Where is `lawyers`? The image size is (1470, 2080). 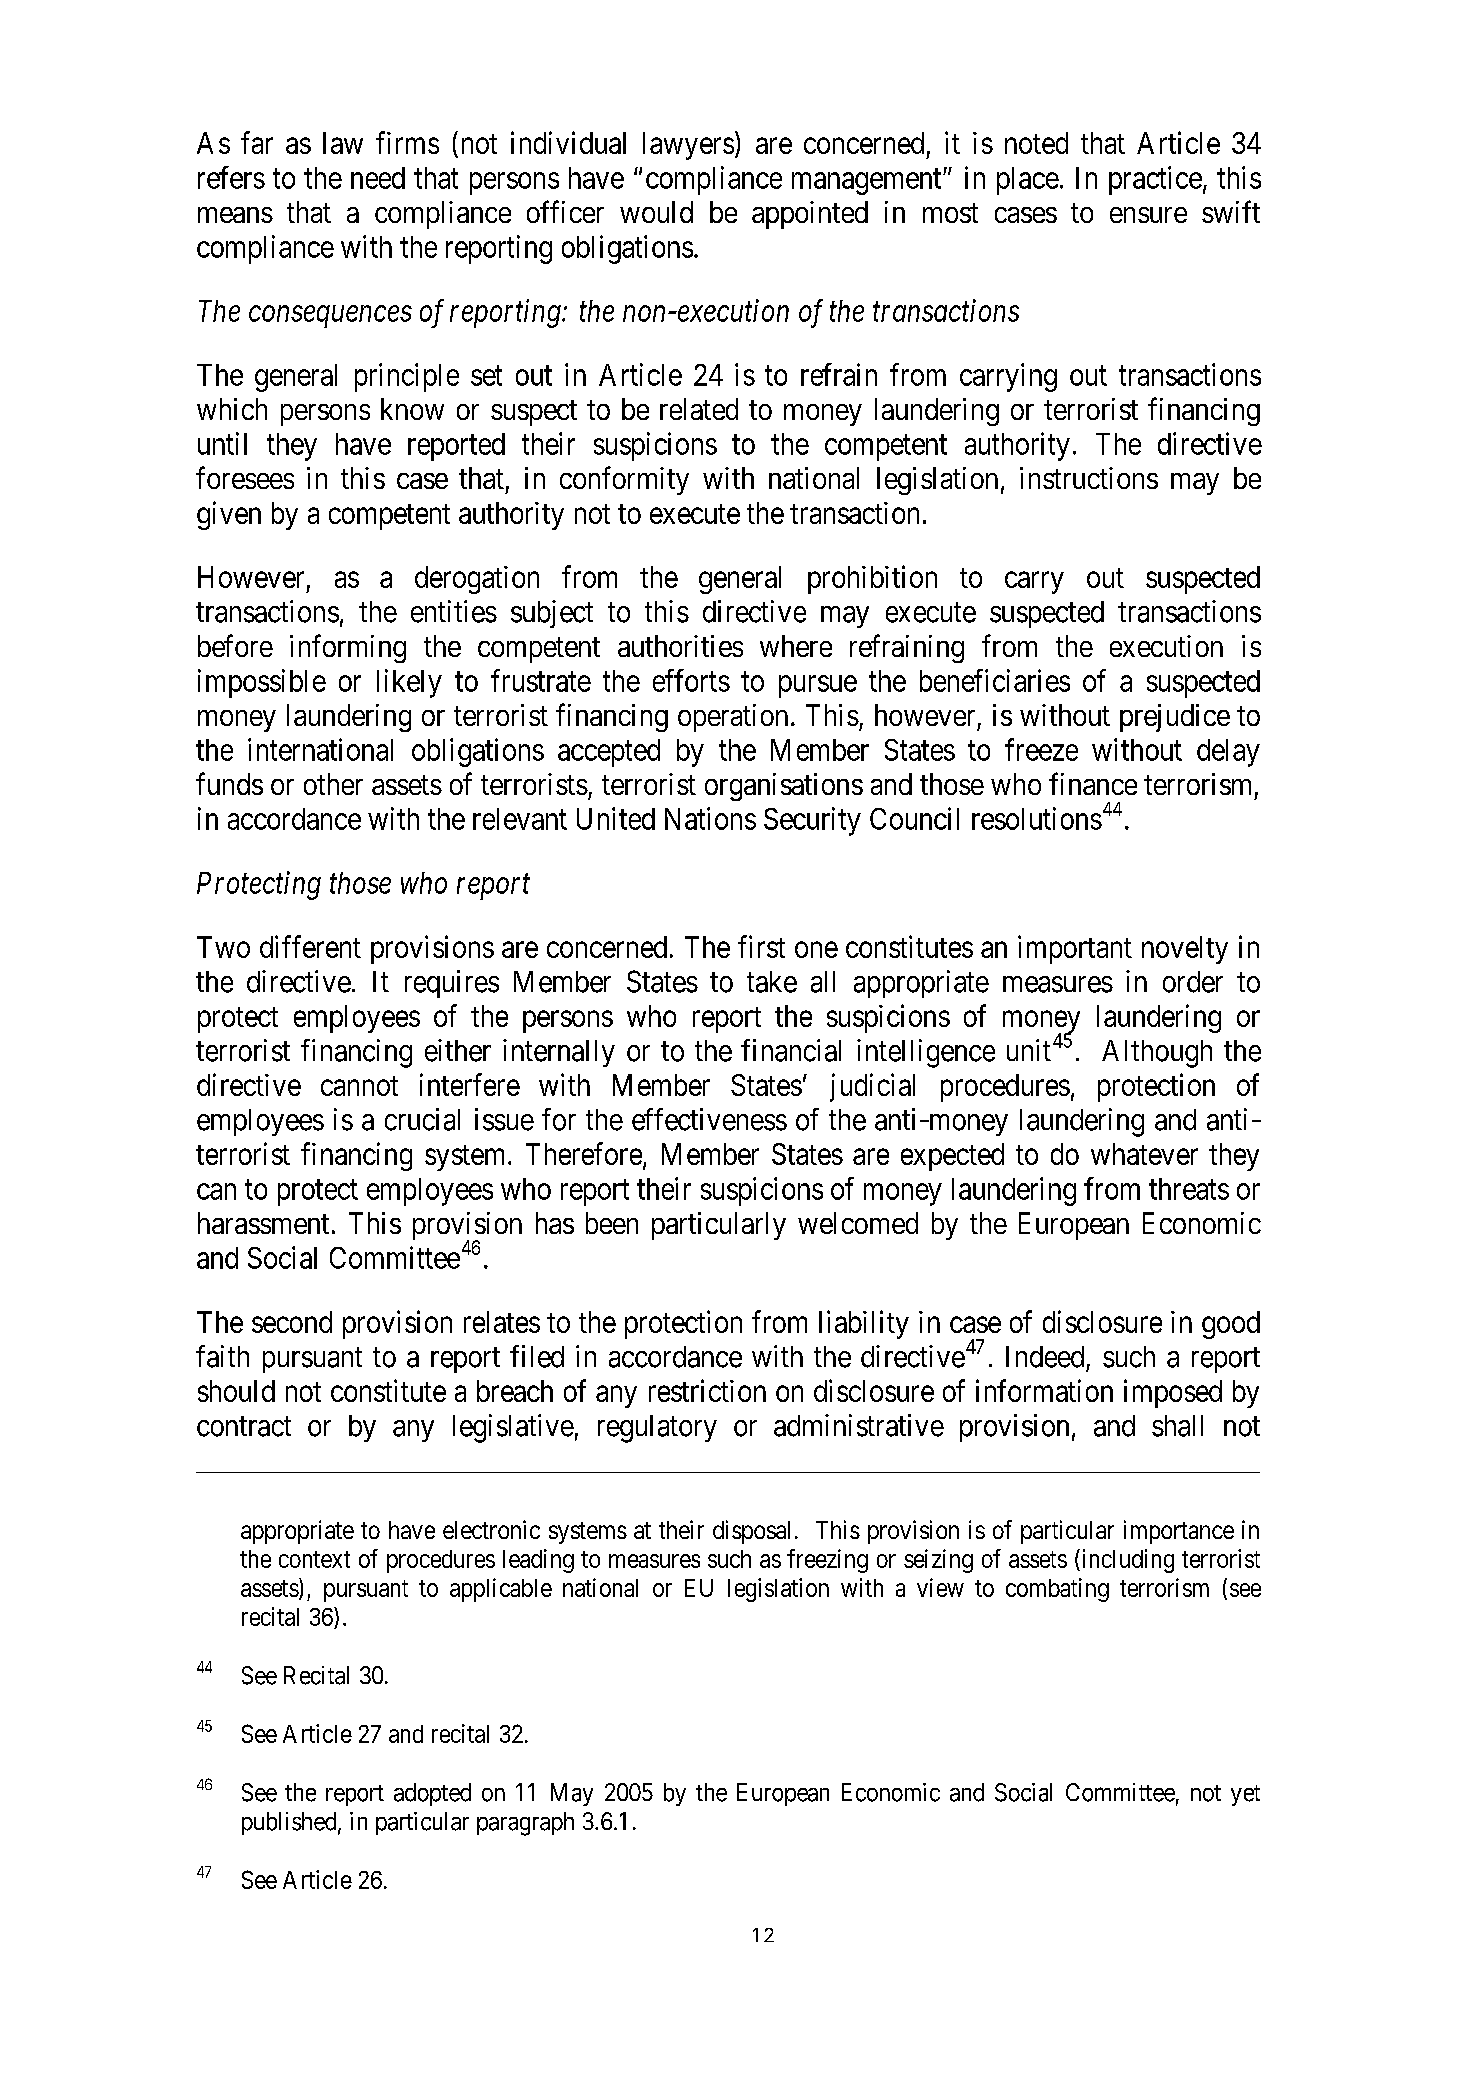 lawyers is located at coordinates (688, 146).
